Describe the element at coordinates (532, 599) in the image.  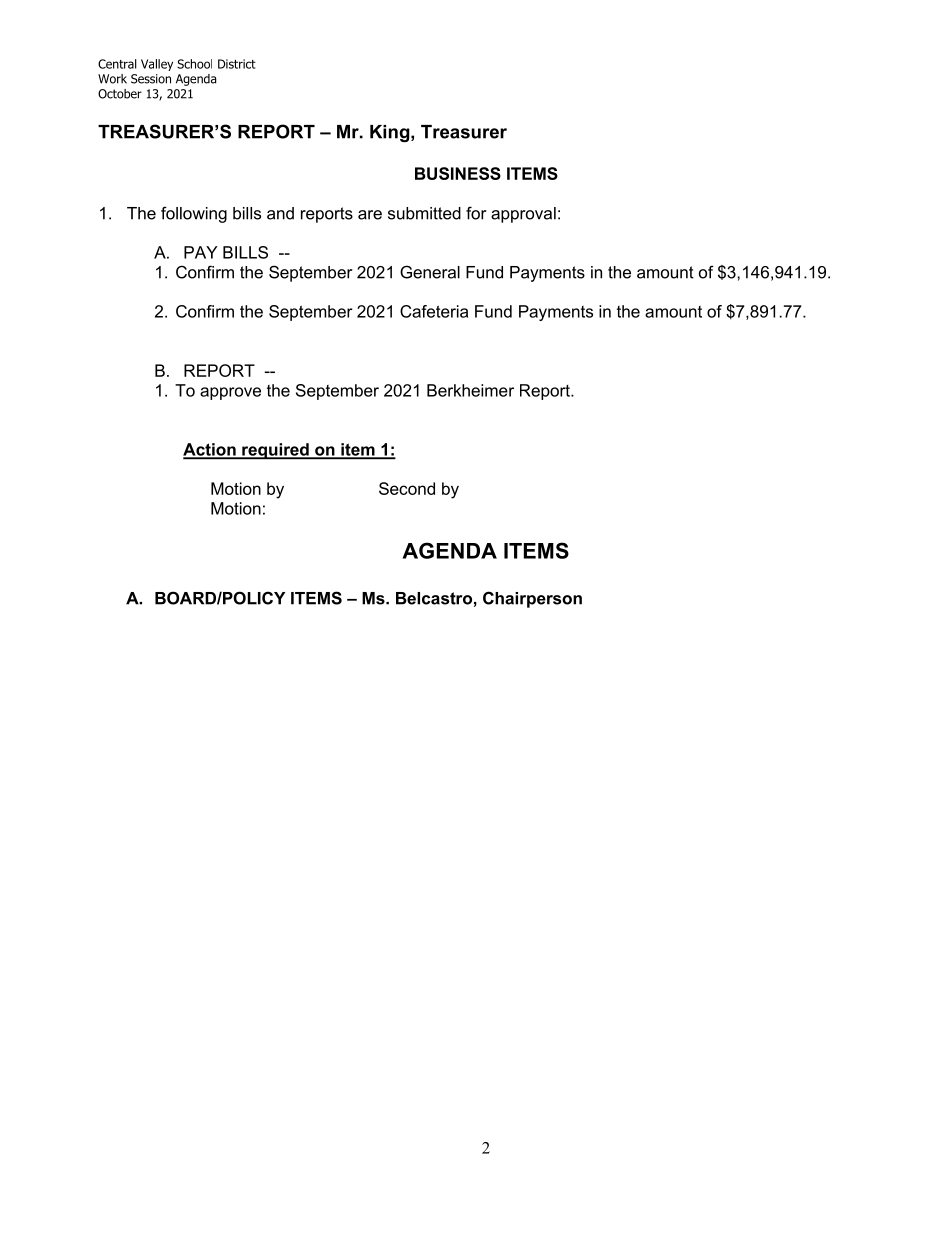
I see `Chairperson` at that location.
